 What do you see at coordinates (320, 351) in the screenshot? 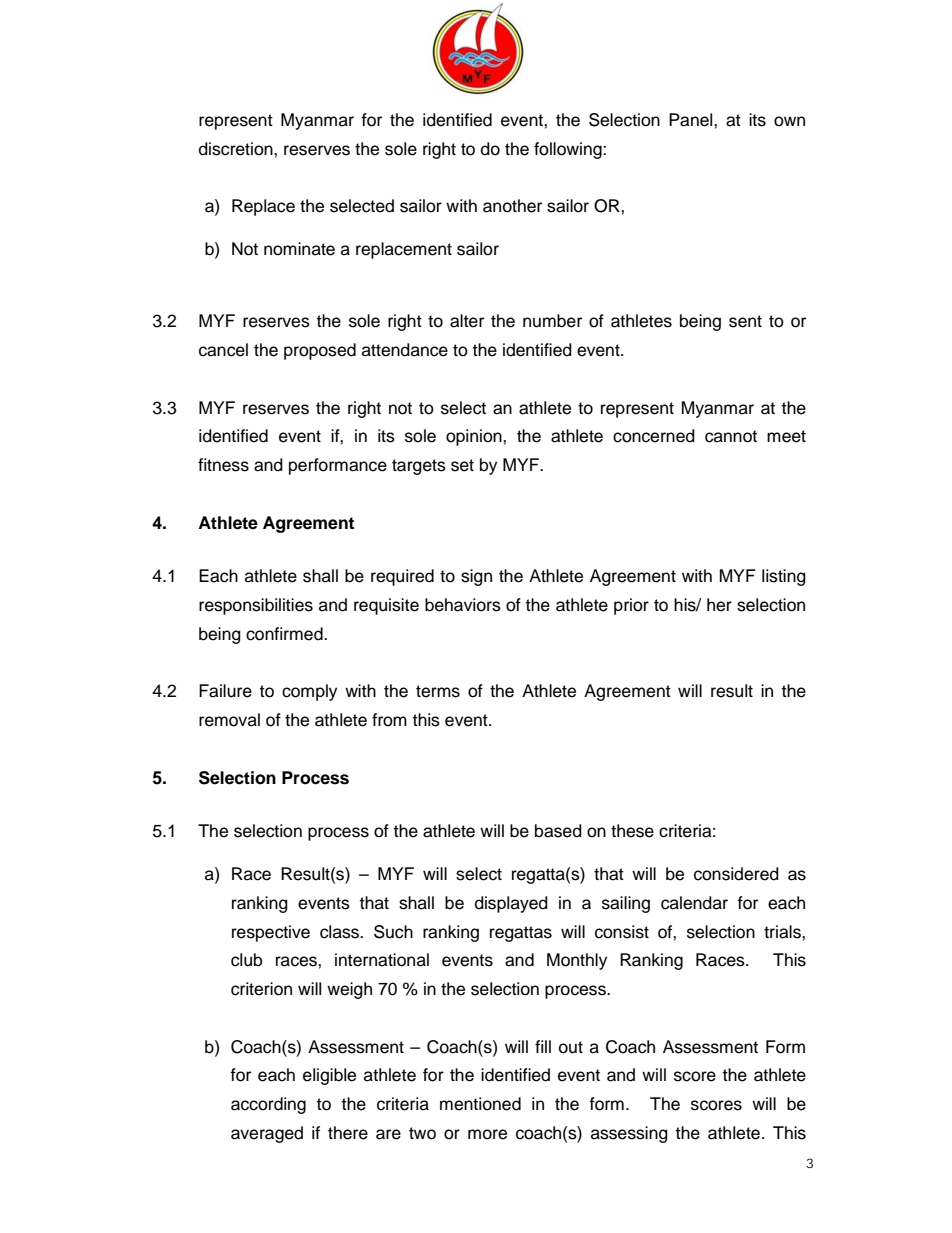
I see `proposed` at bounding box center [320, 351].
